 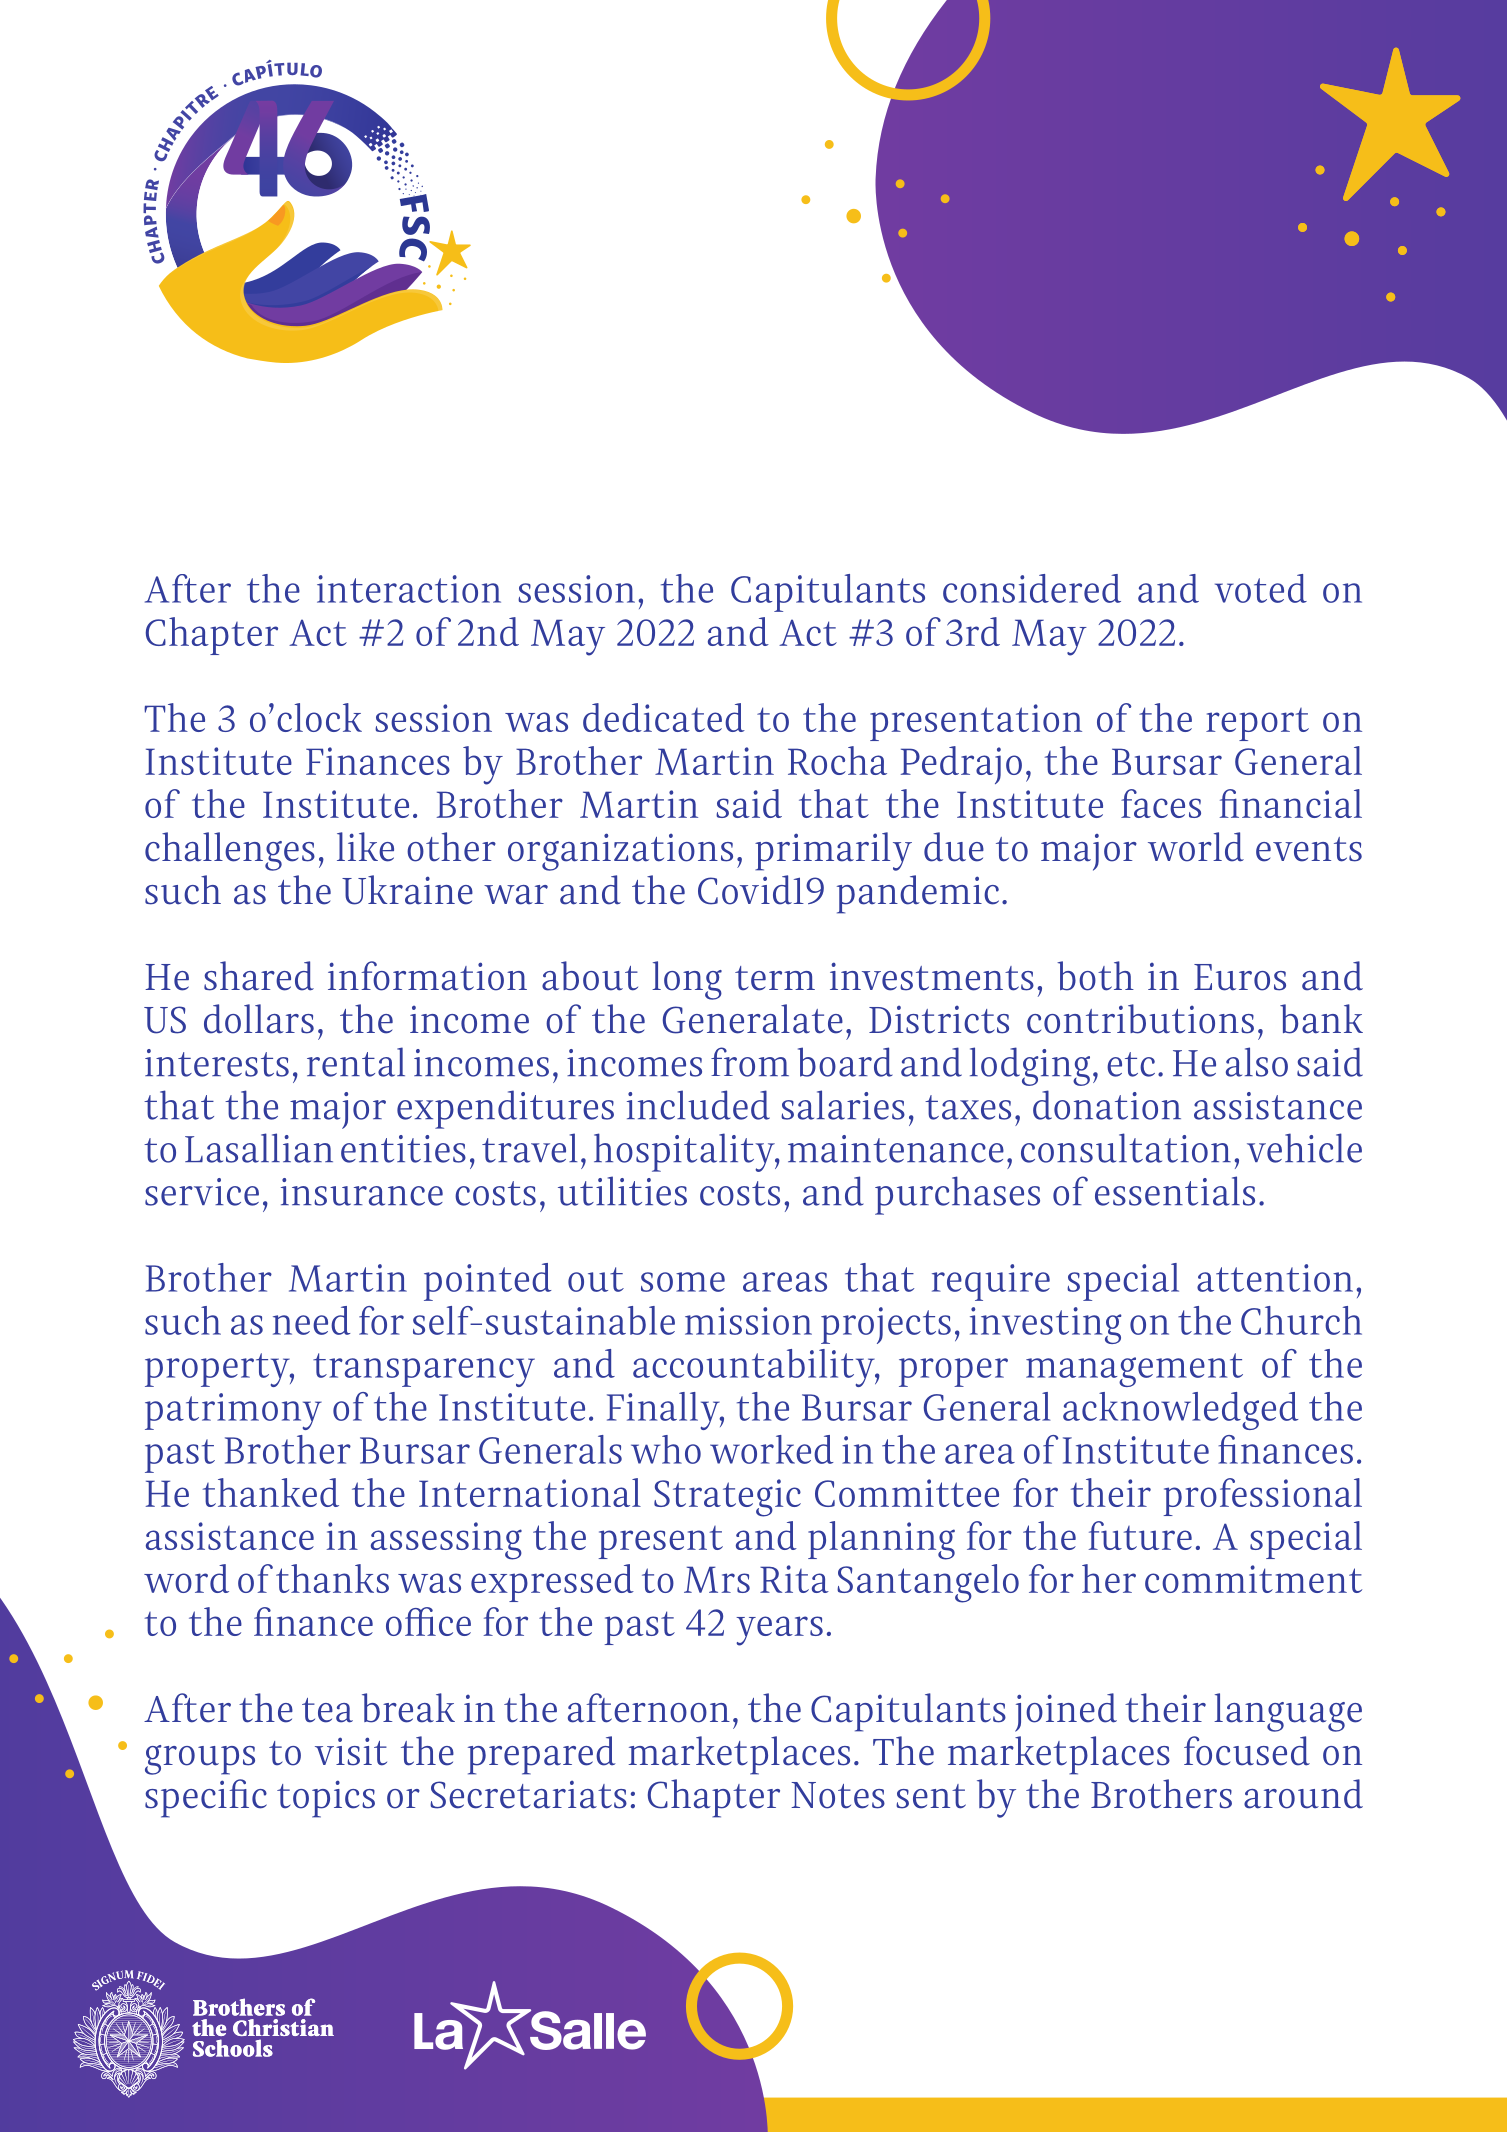 What do you see at coordinates (233, 1411) in the image?
I see `patrimony` at bounding box center [233, 1411].
